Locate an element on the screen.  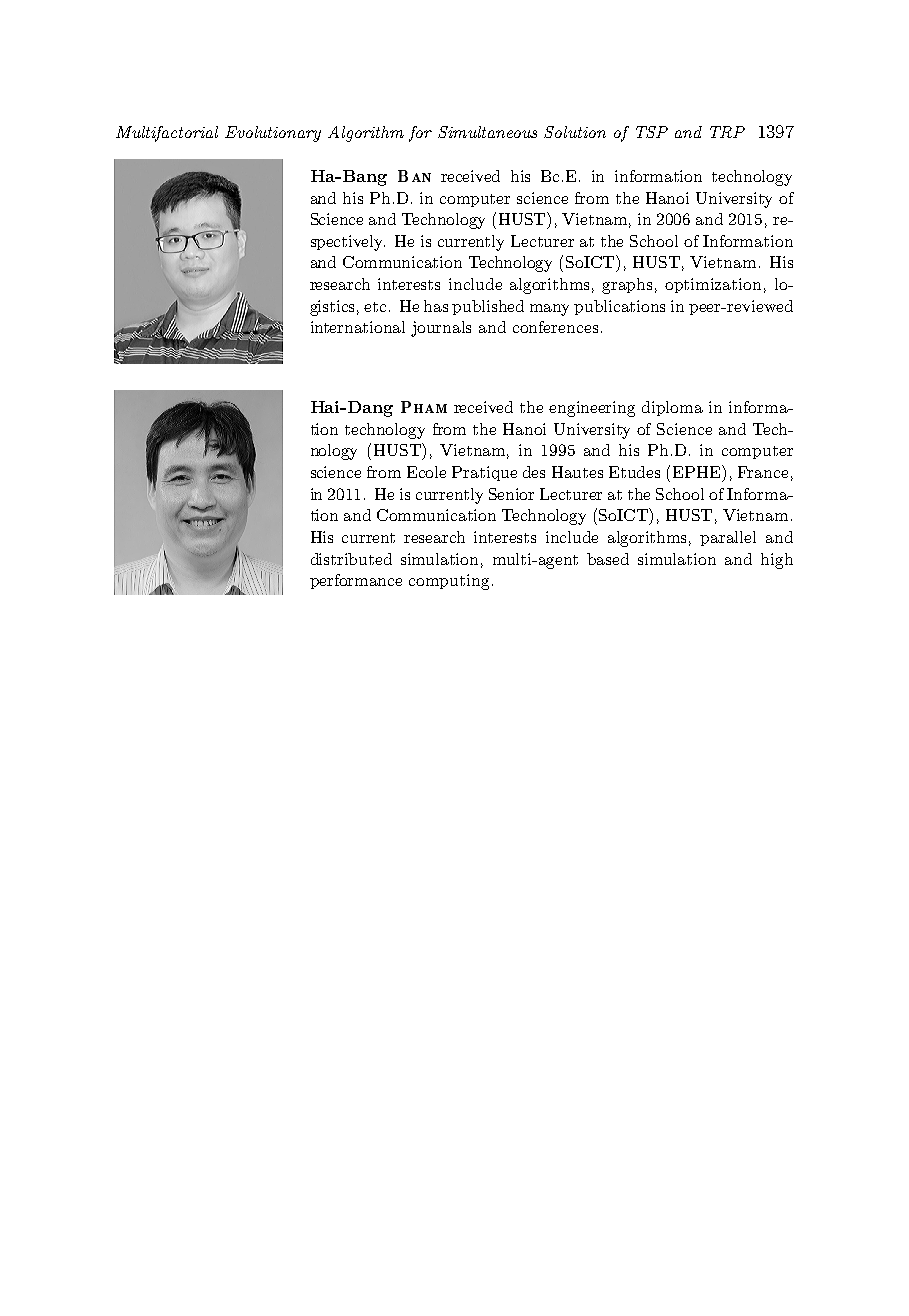
TRP is located at coordinates (727, 132).
